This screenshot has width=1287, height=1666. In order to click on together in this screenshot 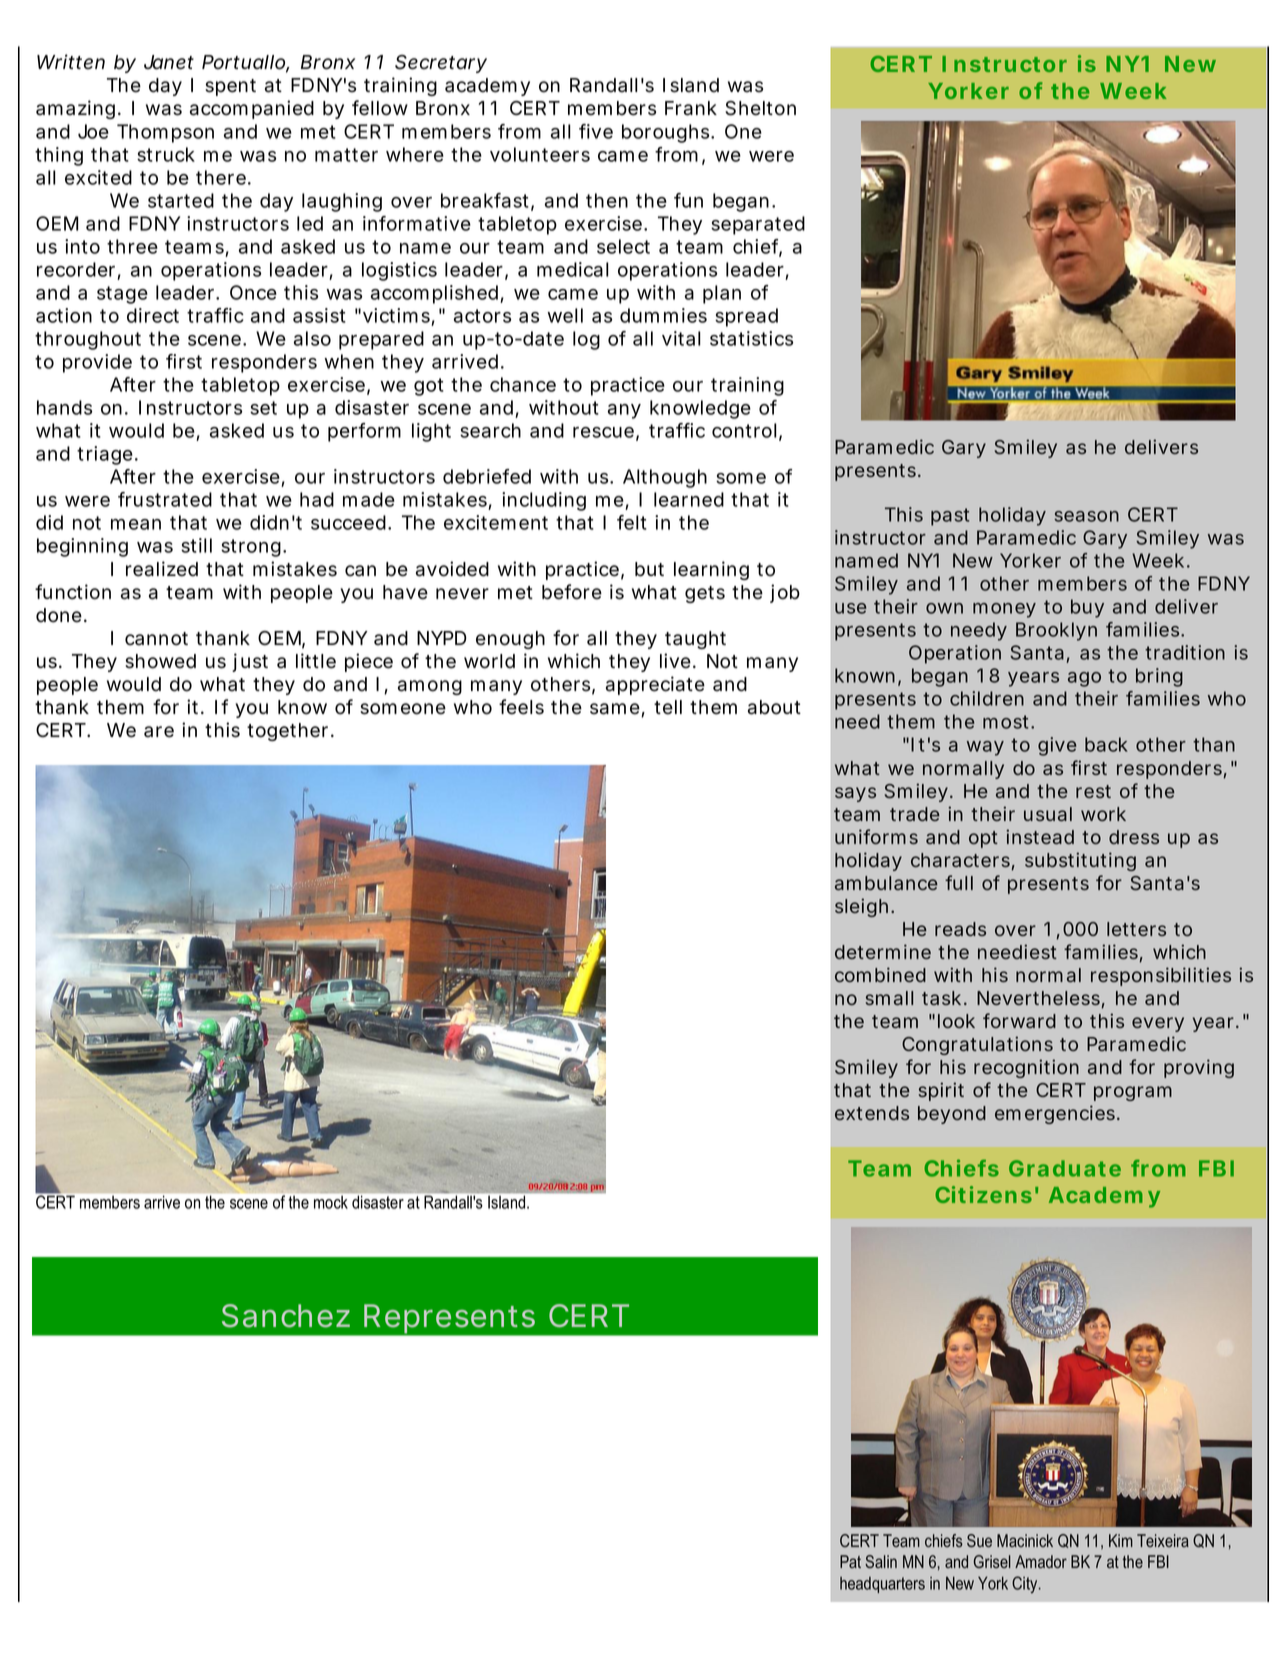, I will do `click(289, 732)`.
